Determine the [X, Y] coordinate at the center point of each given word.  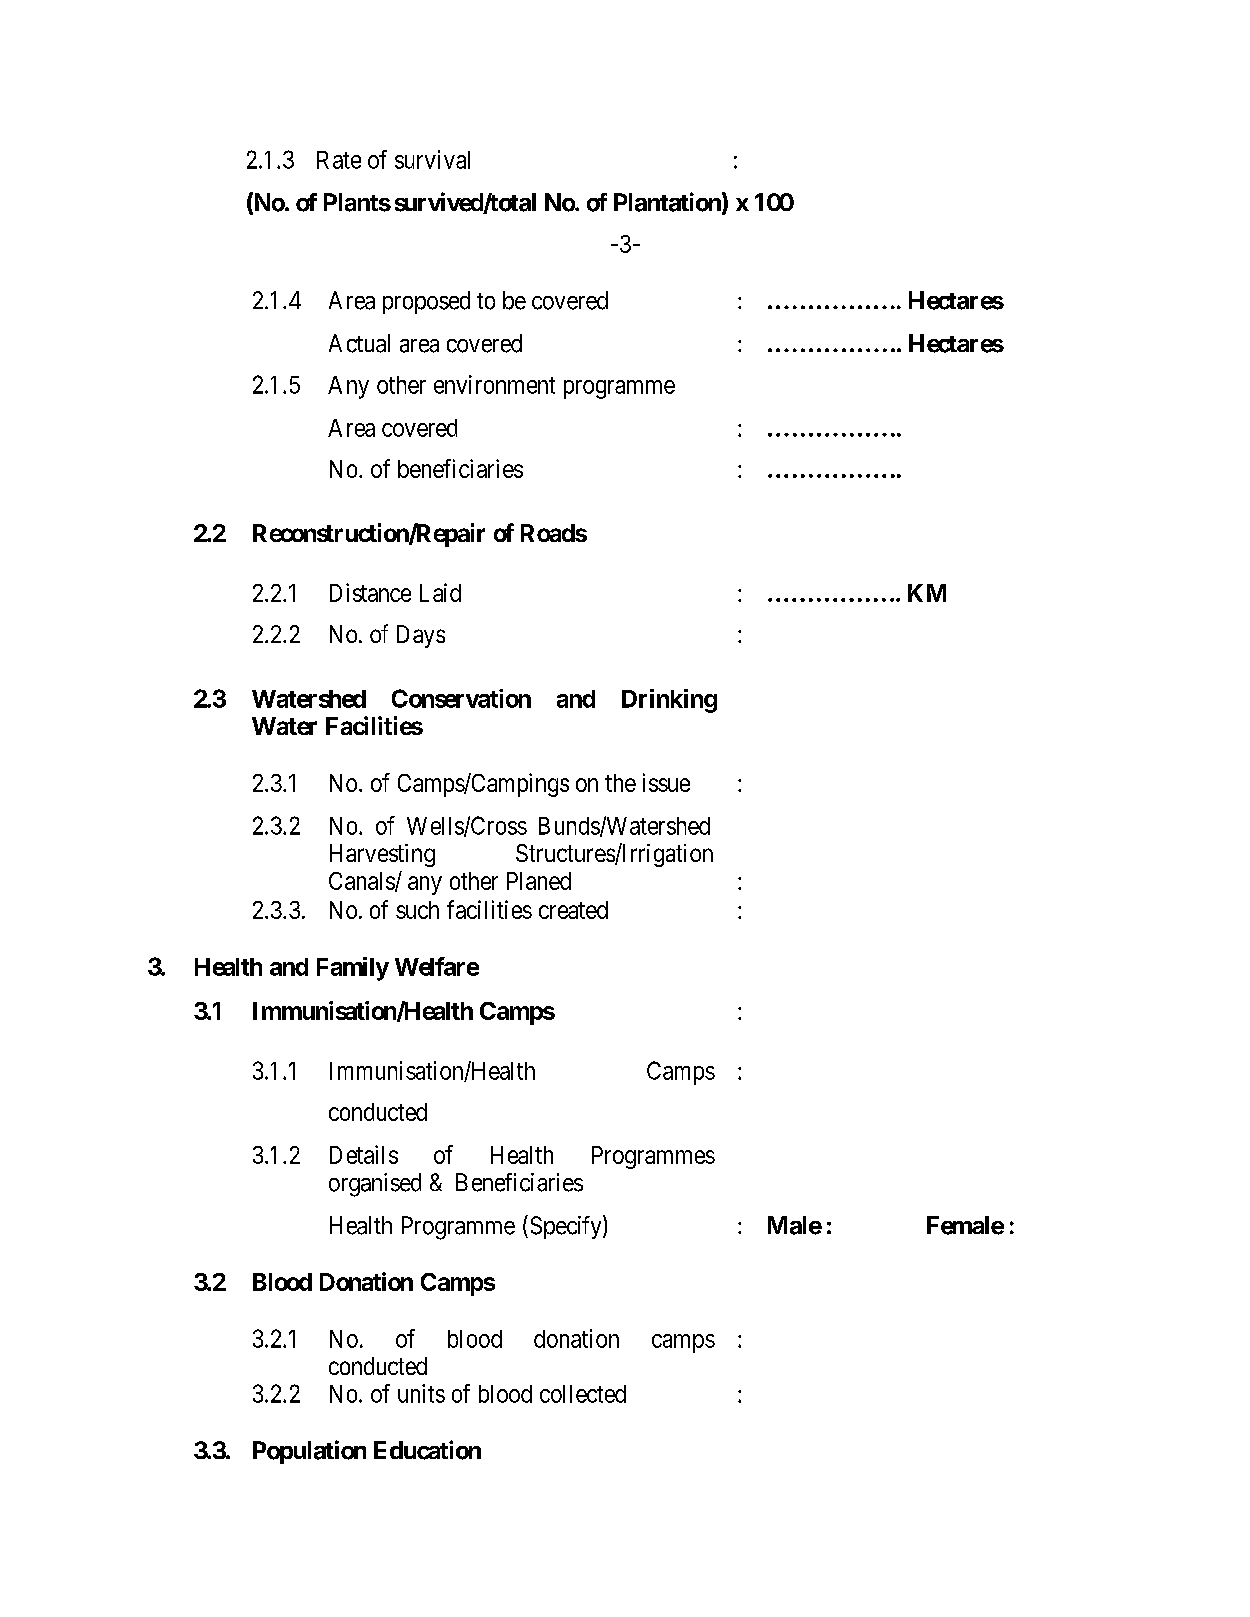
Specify [567, 1227]
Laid [440, 592]
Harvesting [382, 855]
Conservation [461, 698]
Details [364, 1154]
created [573, 910]
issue [666, 782]
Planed [539, 881]
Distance [370, 592]
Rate [339, 160]
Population [309, 1452]
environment [494, 384]
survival [432, 159]
